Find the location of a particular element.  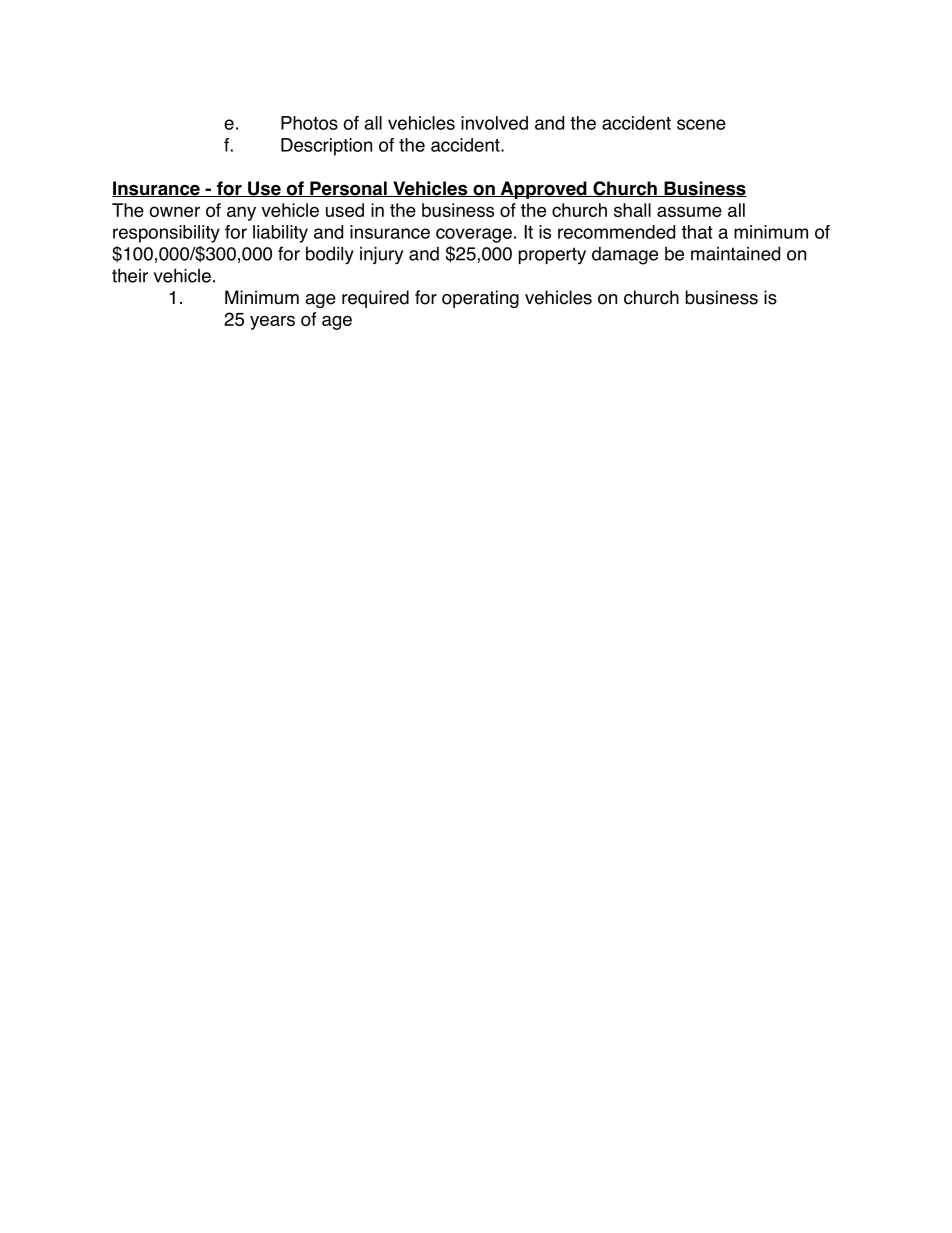

any is located at coordinates (241, 213).
